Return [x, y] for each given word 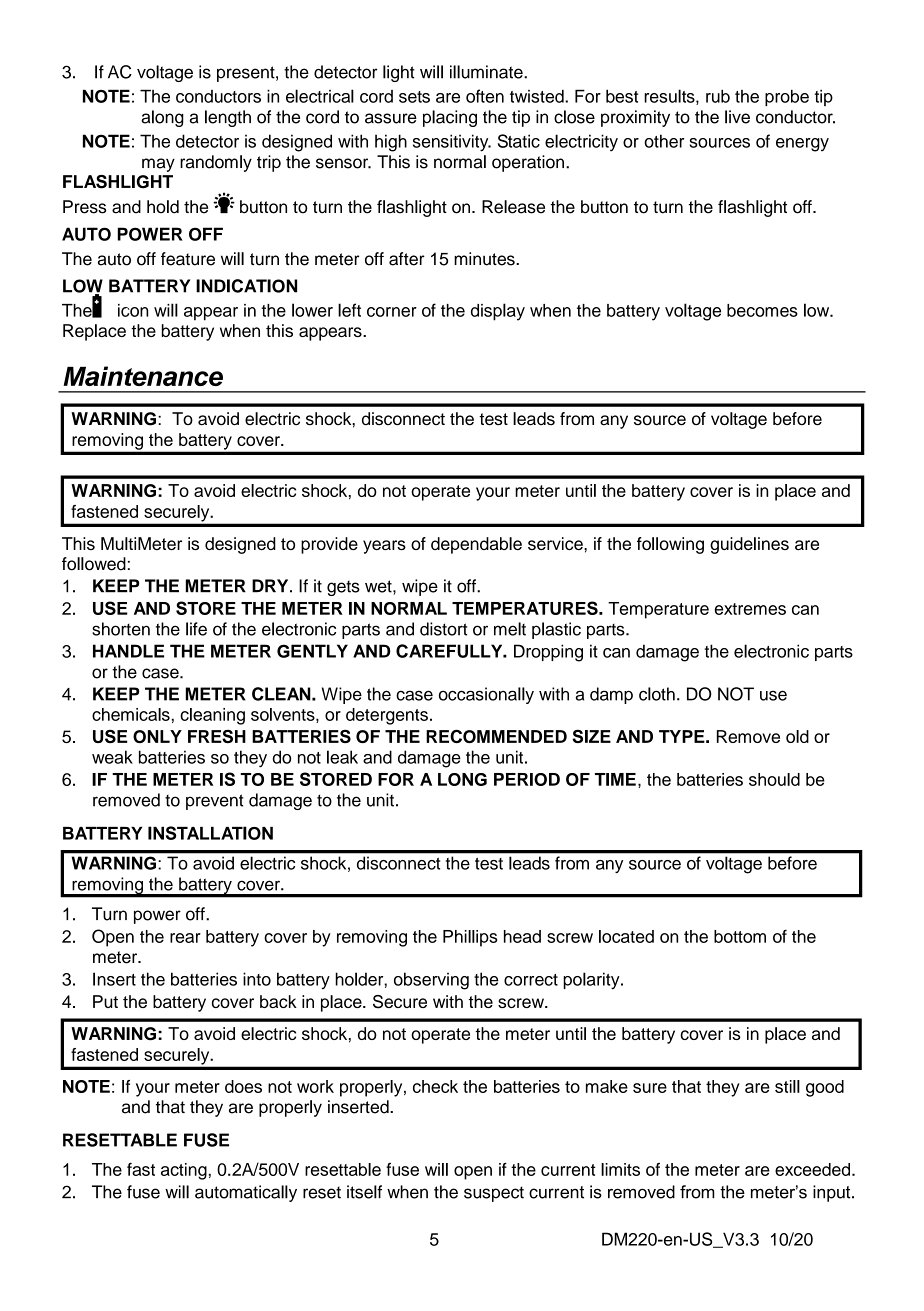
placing [450, 118]
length [228, 118]
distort [443, 629]
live [737, 117]
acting [184, 1171]
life [196, 629]
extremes [750, 609]
